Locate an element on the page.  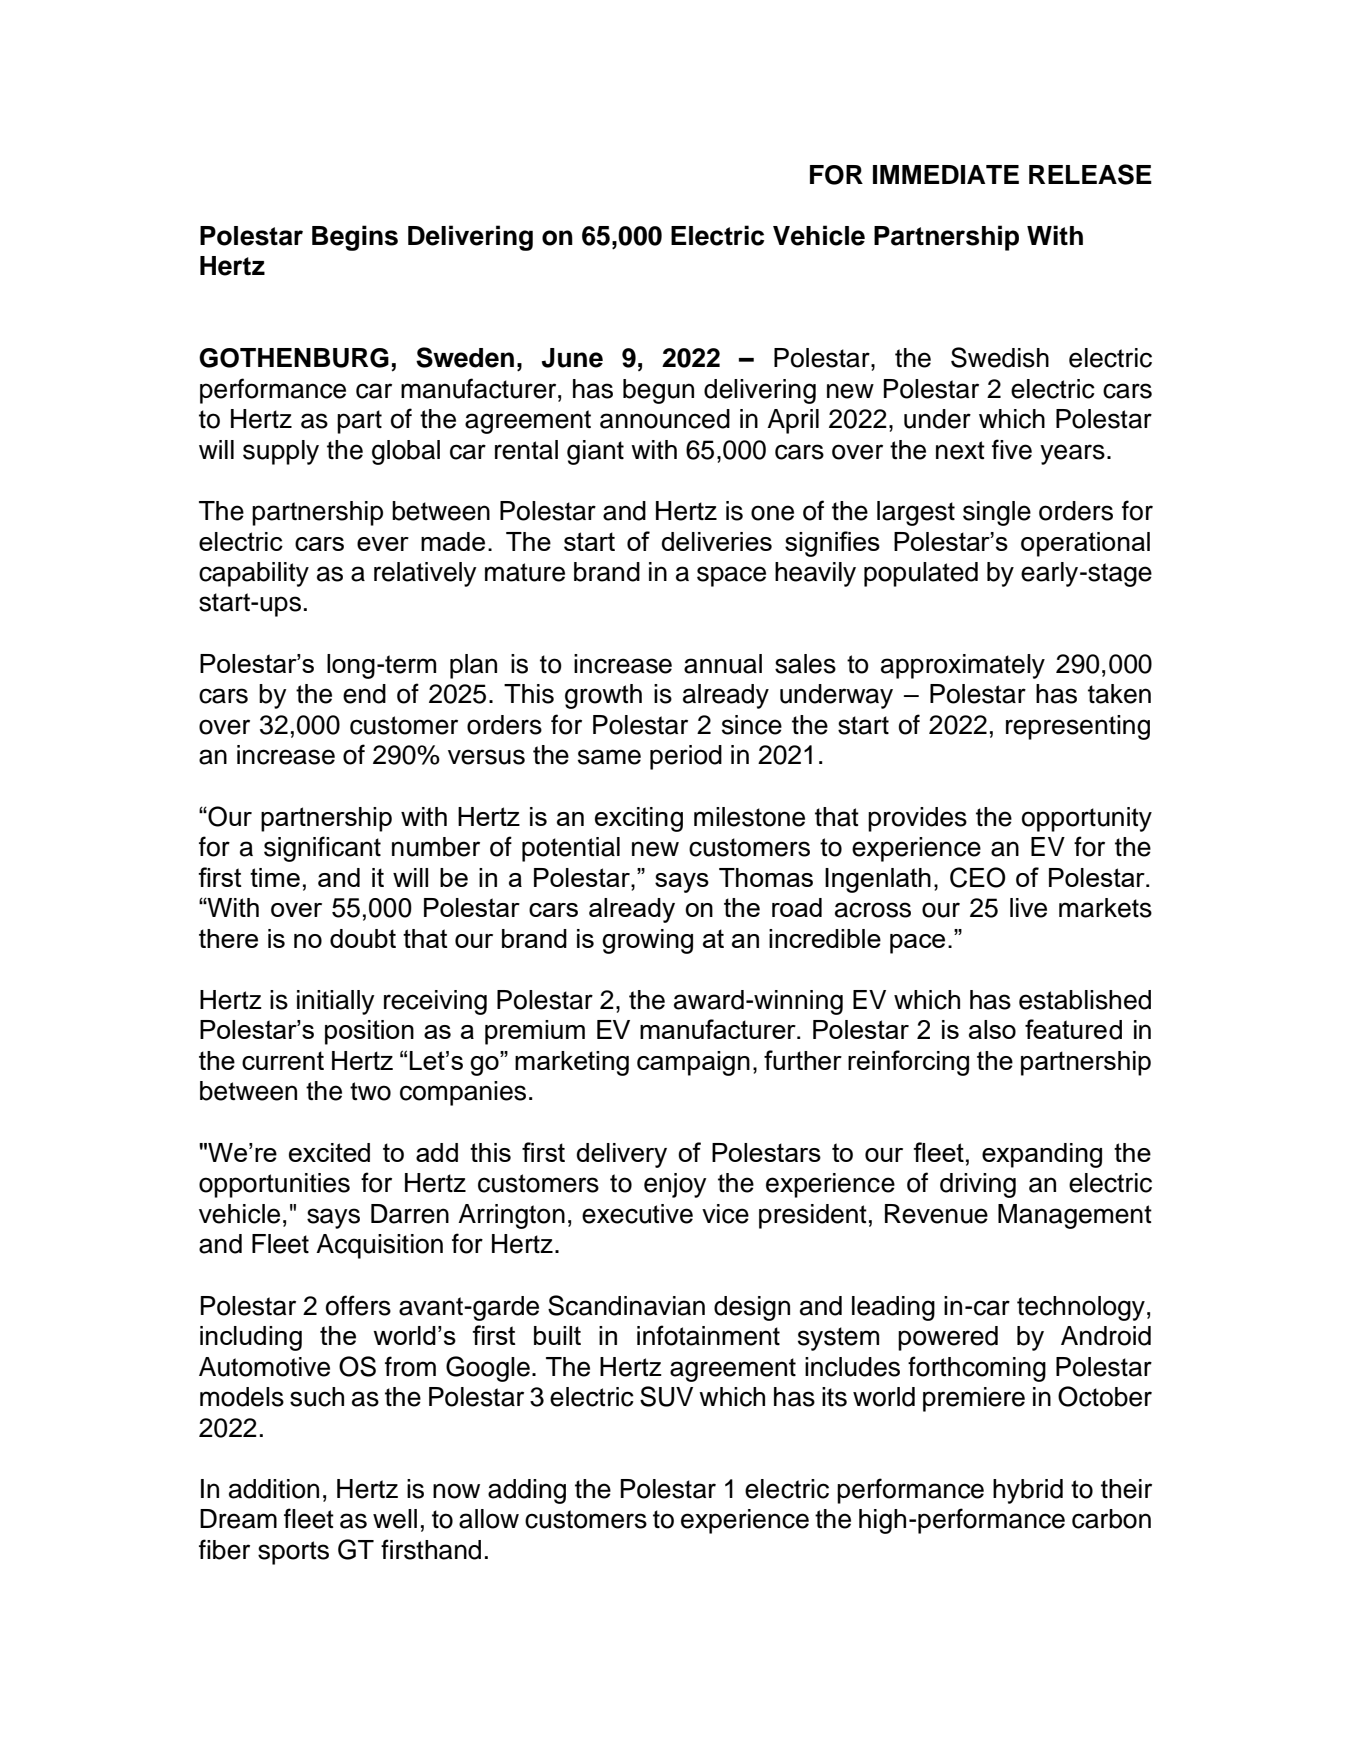
driving is located at coordinates (978, 1185).
